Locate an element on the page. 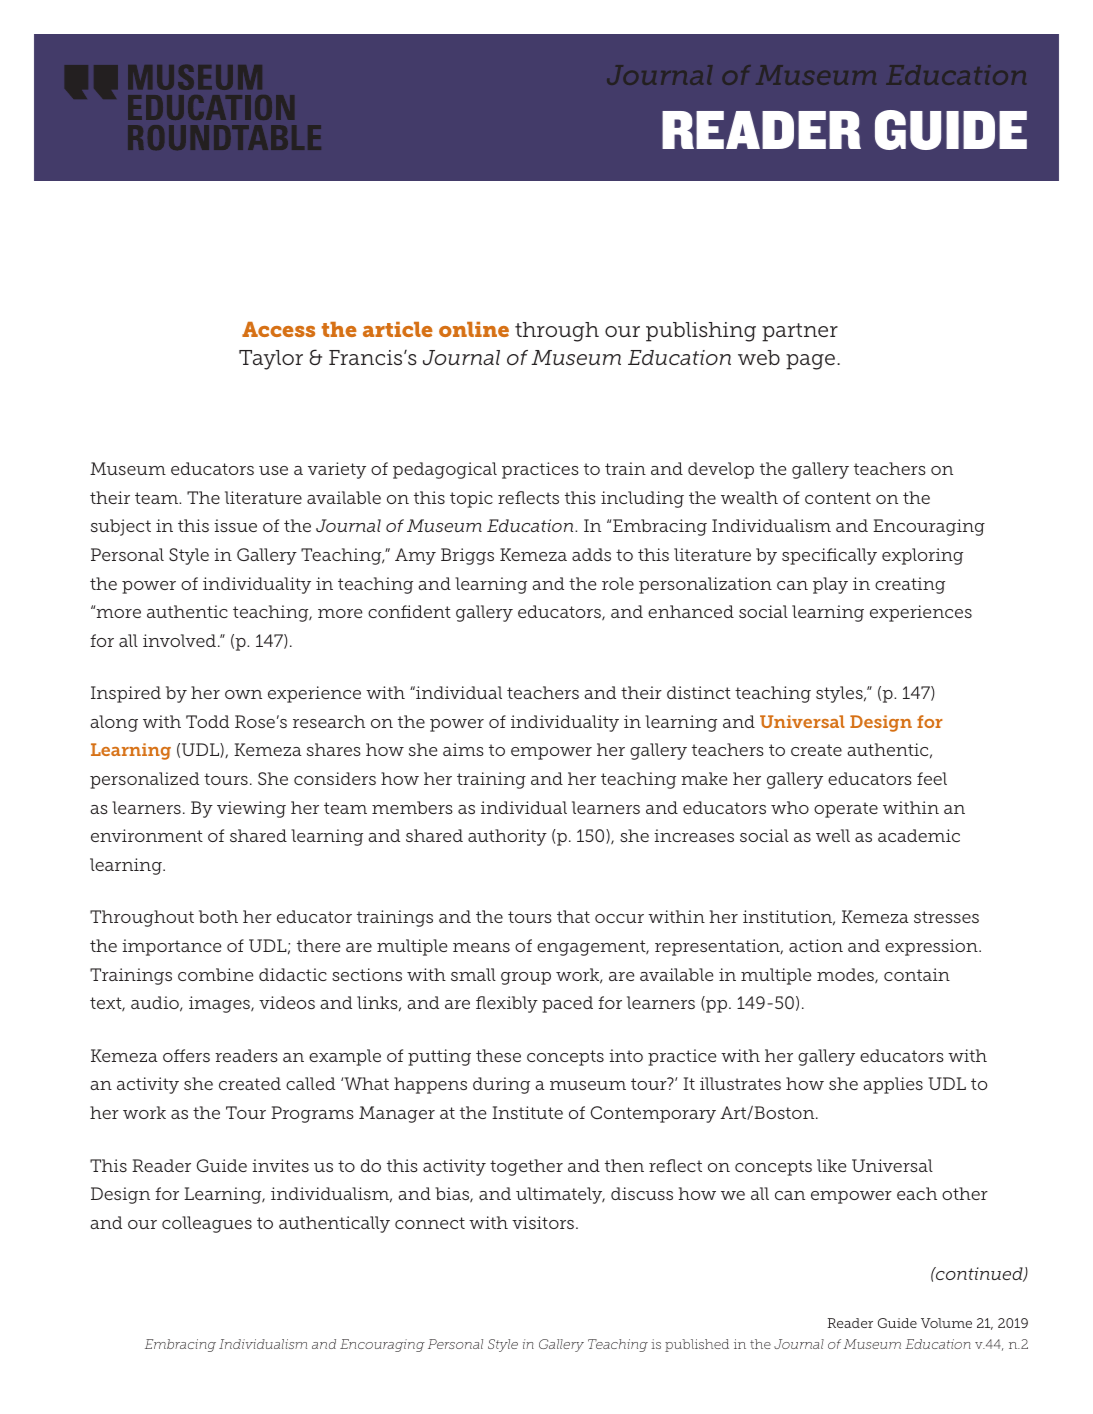 The image size is (1093, 1414). Todd is located at coordinates (207, 721).
